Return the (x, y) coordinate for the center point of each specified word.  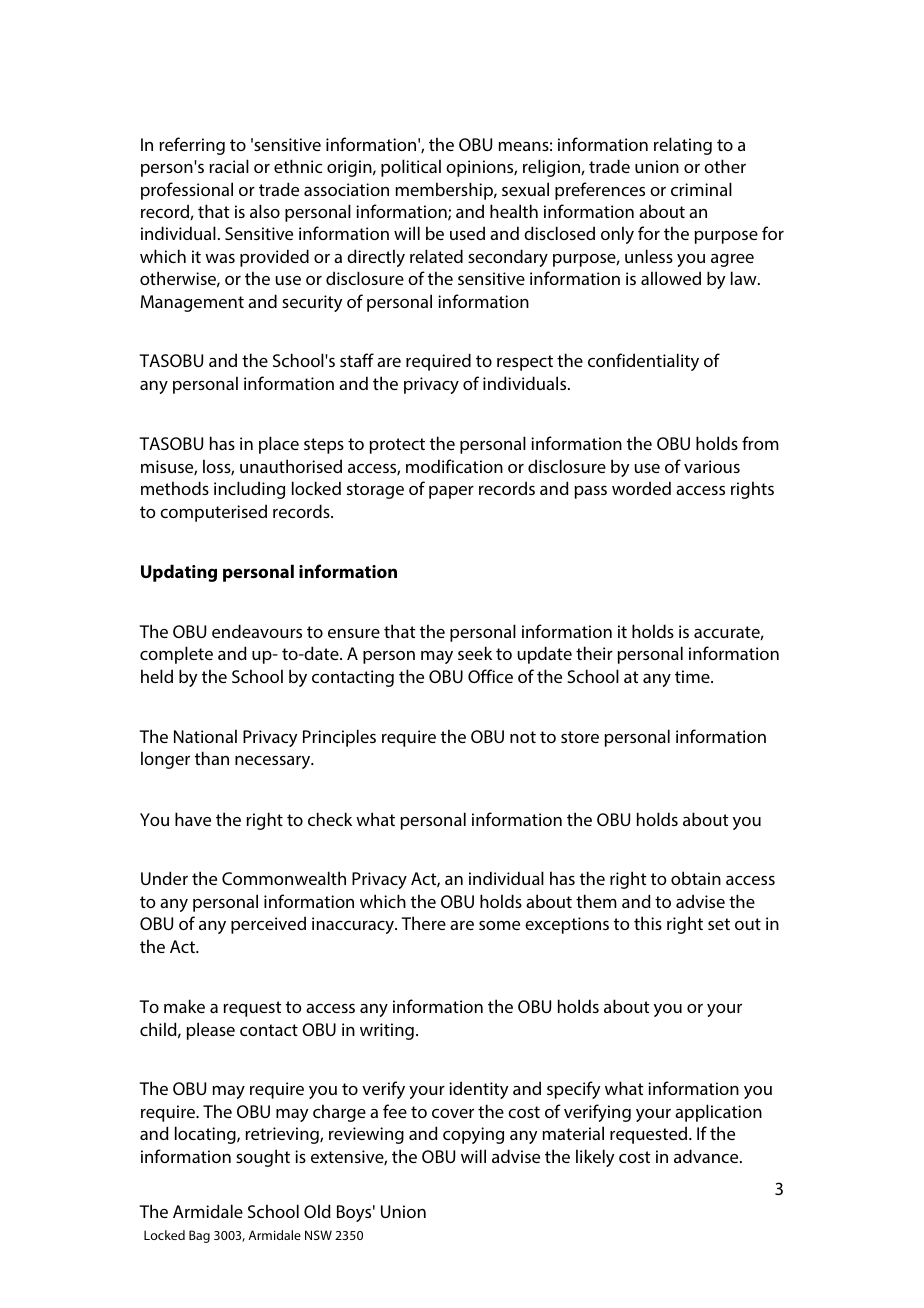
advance (707, 1156)
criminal (701, 189)
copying (473, 1135)
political (411, 168)
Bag (199, 1236)
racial (229, 166)
